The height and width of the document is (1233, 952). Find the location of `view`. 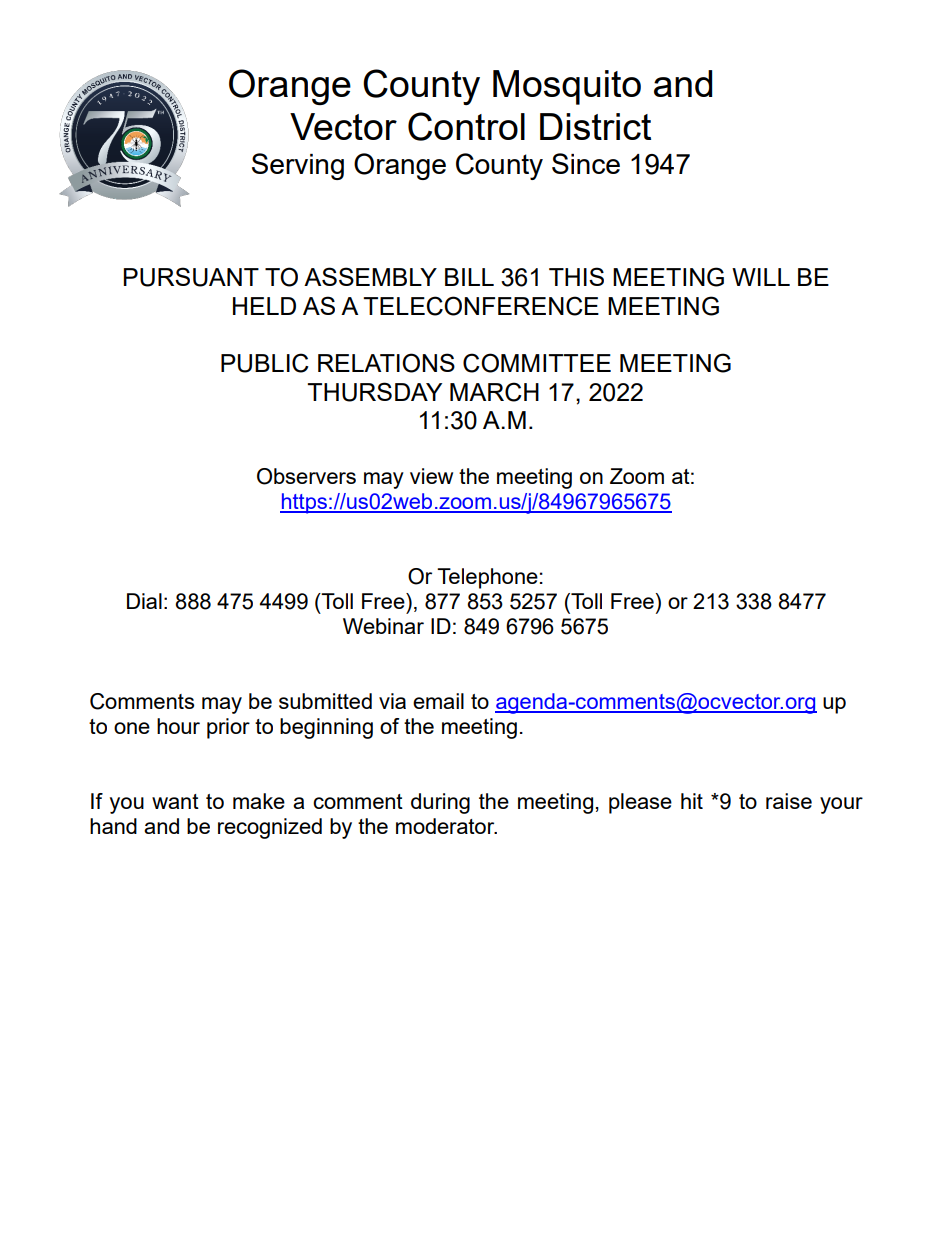

view is located at coordinates (431, 476).
